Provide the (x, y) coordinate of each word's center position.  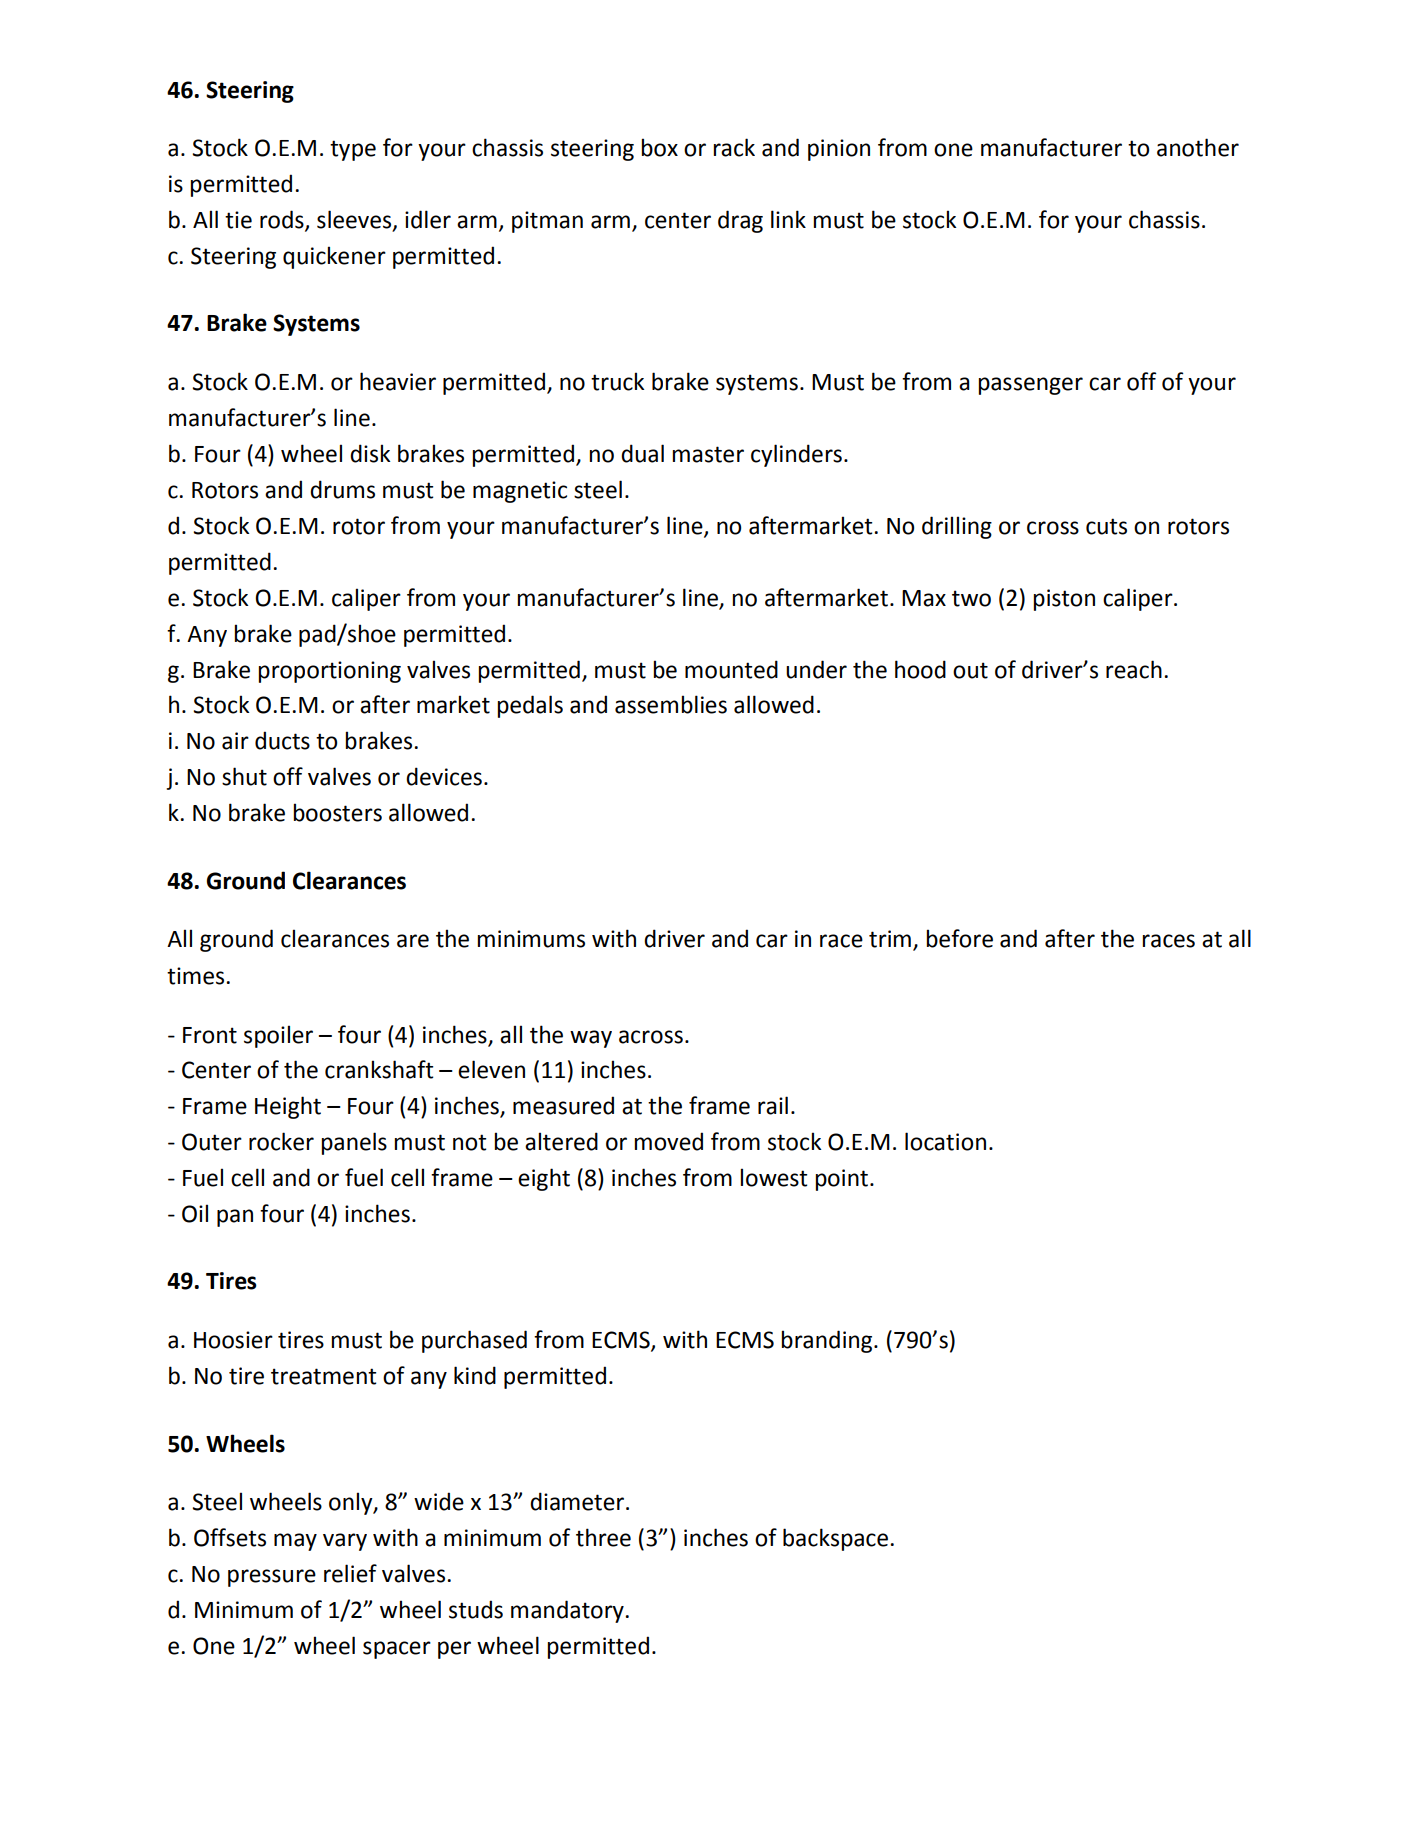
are (413, 941)
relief (350, 1573)
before (959, 938)
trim (890, 939)
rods (283, 220)
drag (740, 221)
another (1198, 147)
